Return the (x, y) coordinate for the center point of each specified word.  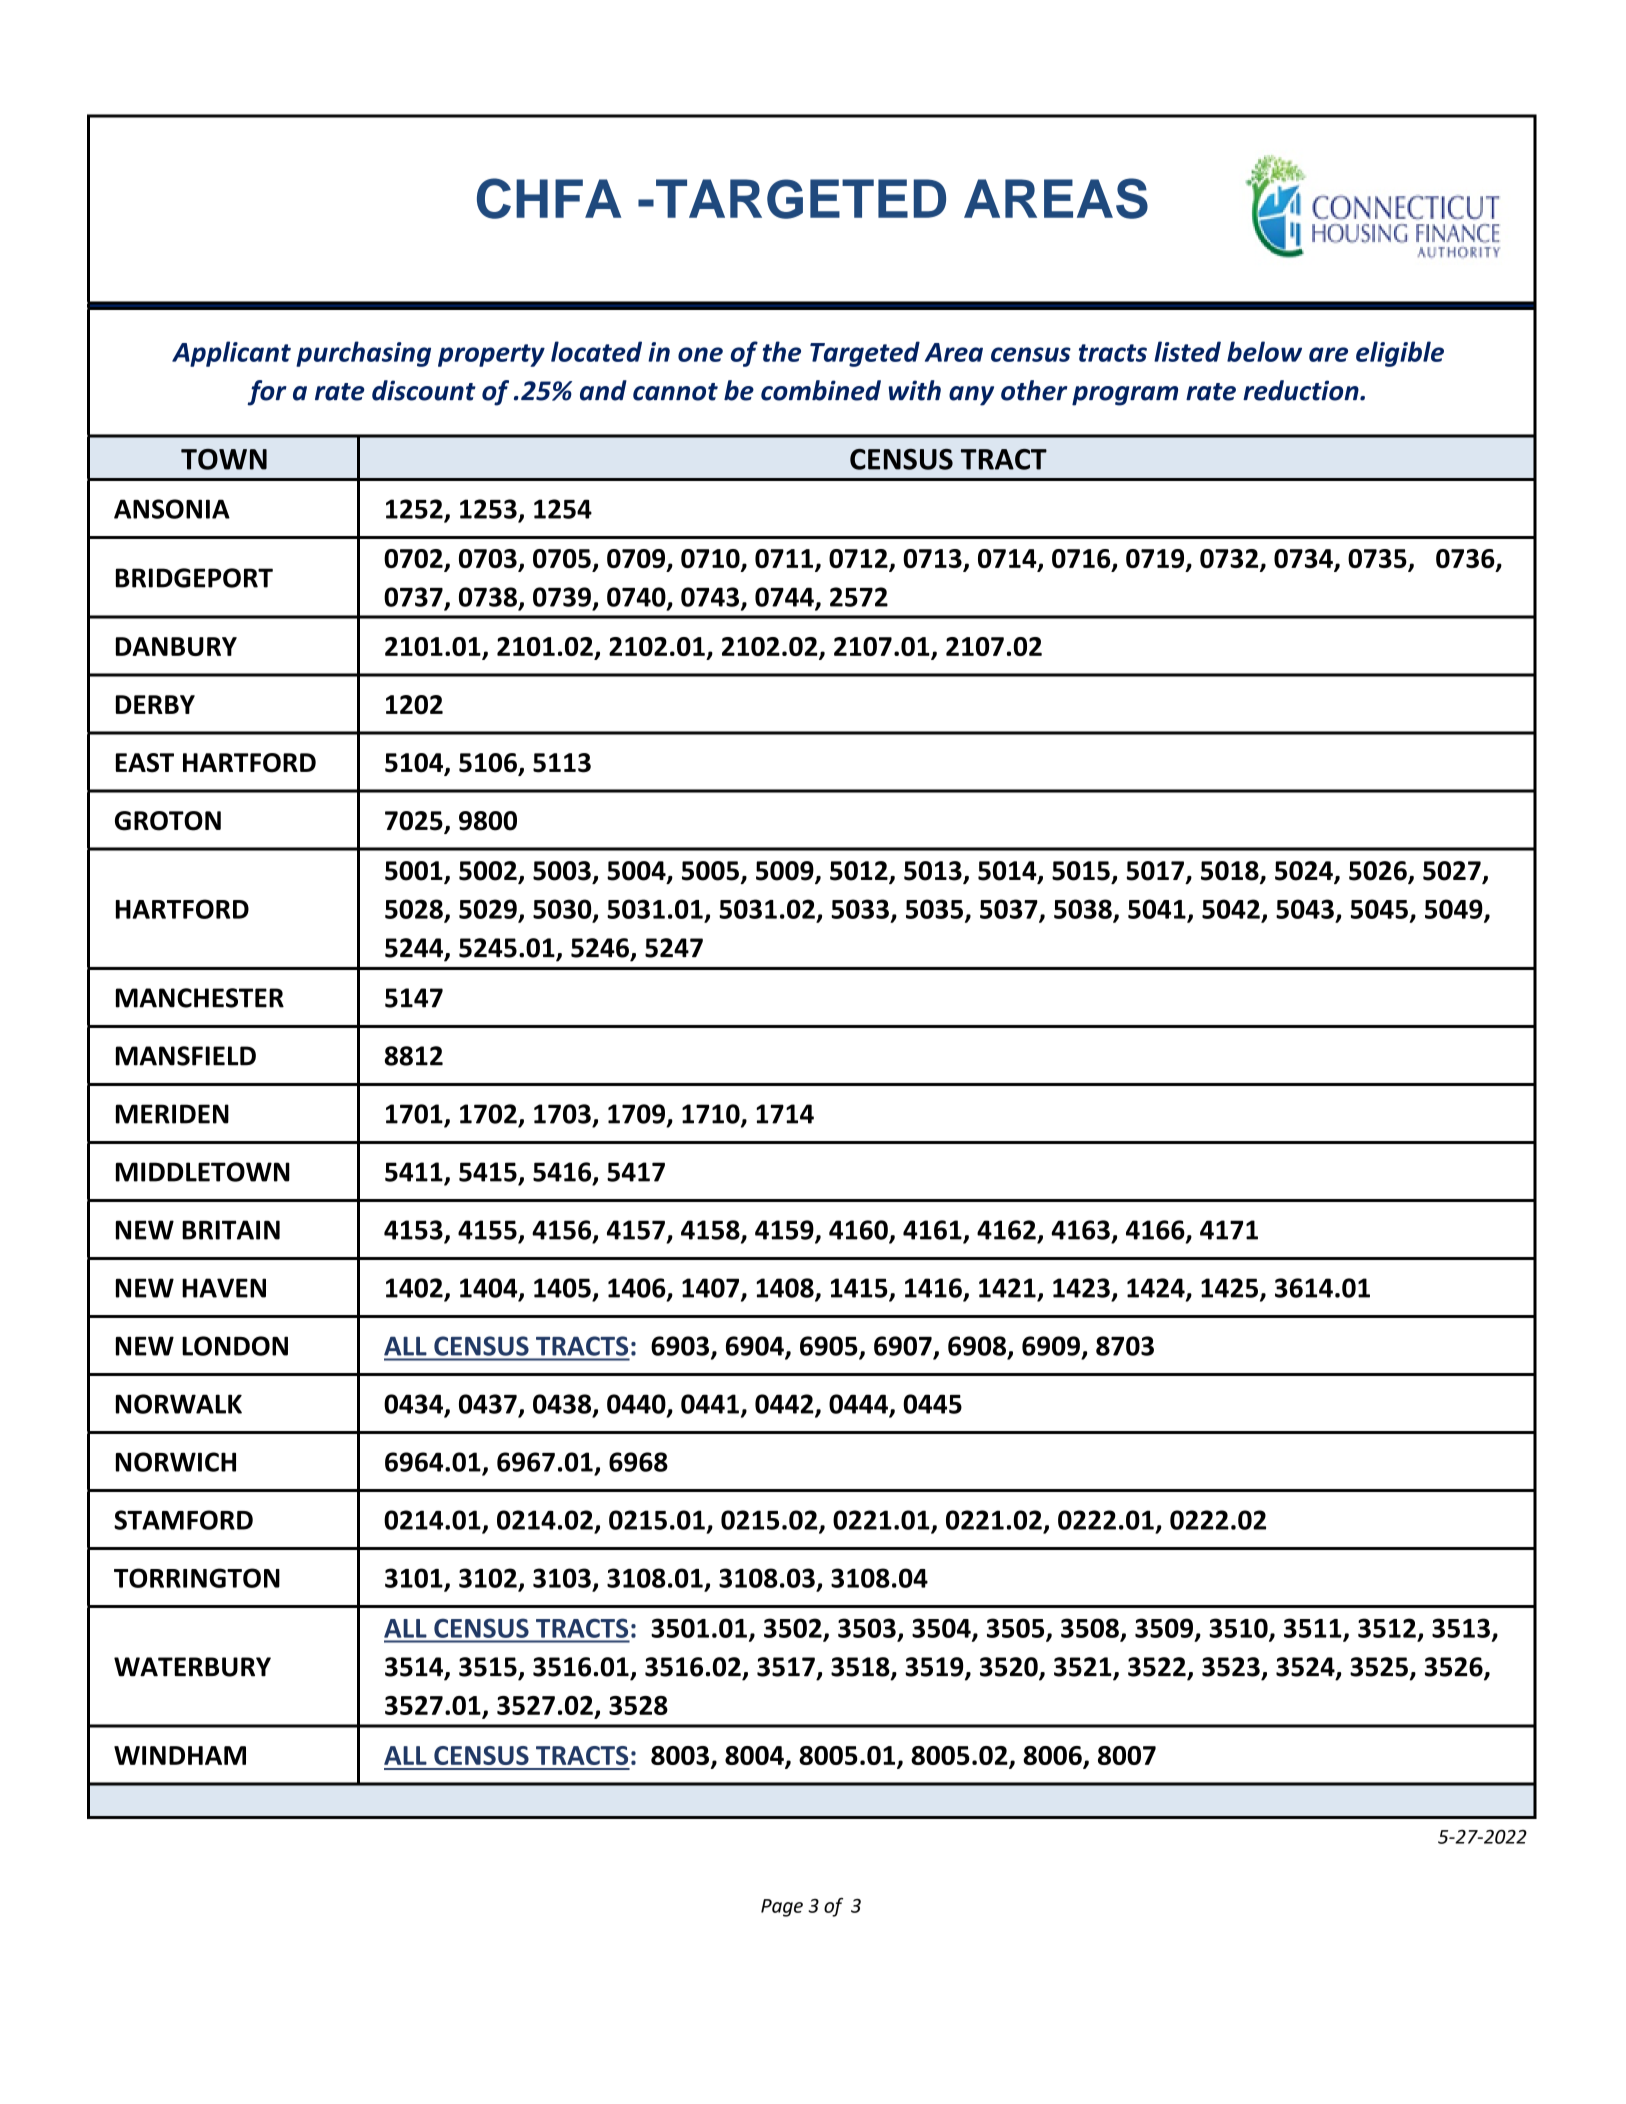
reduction (1302, 390)
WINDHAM (180, 1755)
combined (821, 390)
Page (782, 1908)
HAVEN (224, 1288)
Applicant (231, 354)
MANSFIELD (186, 1056)
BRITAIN (231, 1230)
